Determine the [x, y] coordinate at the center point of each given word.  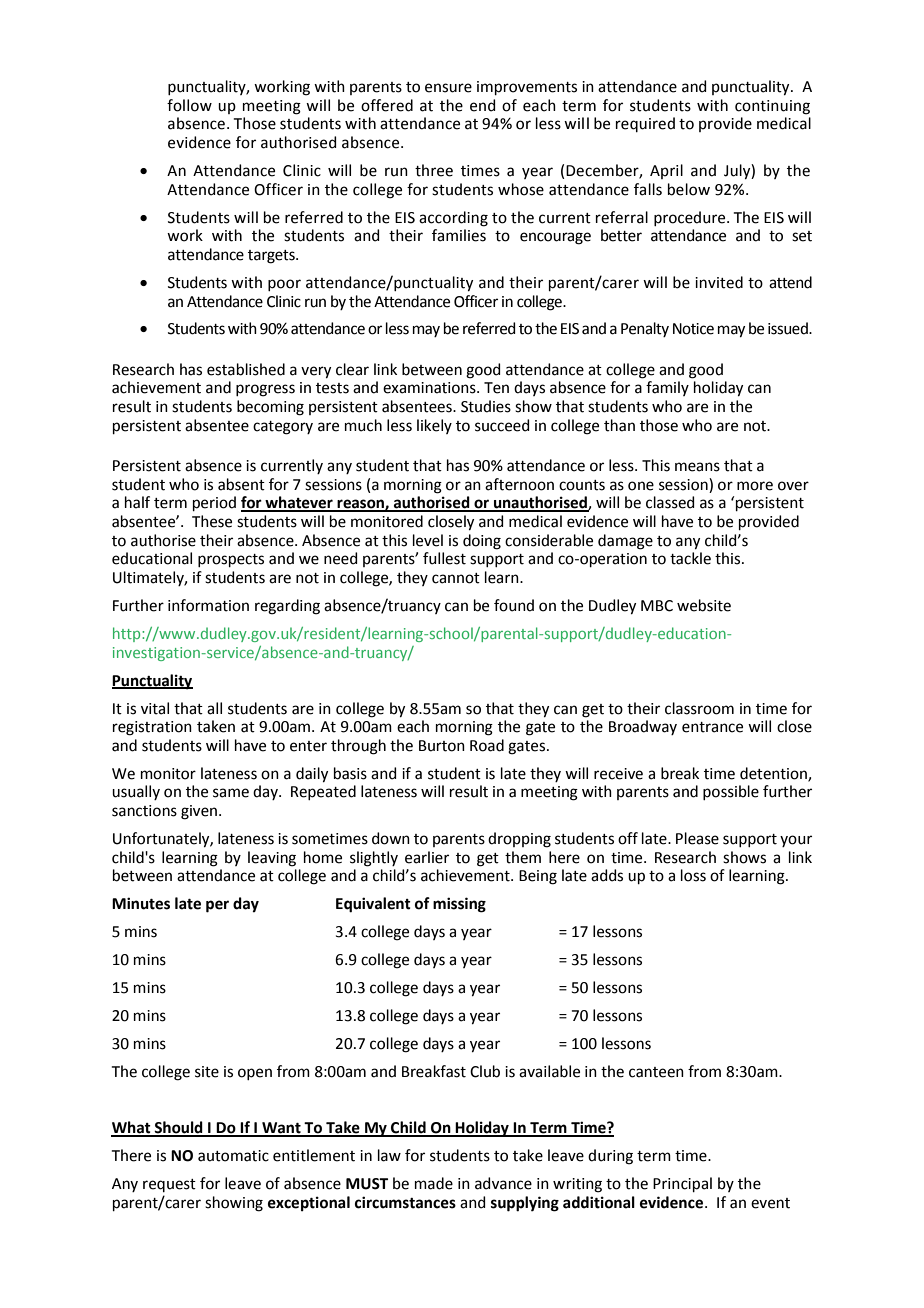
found [514, 605]
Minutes [141, 903]
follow [189, 105]
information [208, 605]
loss [693, 875]
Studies [486, 406]
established [246, 369]
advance [503, 1183]
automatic [233, 1156]
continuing [772, 107]
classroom [699, 708]
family [667, 388]
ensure [448, 88]
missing [459, 905]
